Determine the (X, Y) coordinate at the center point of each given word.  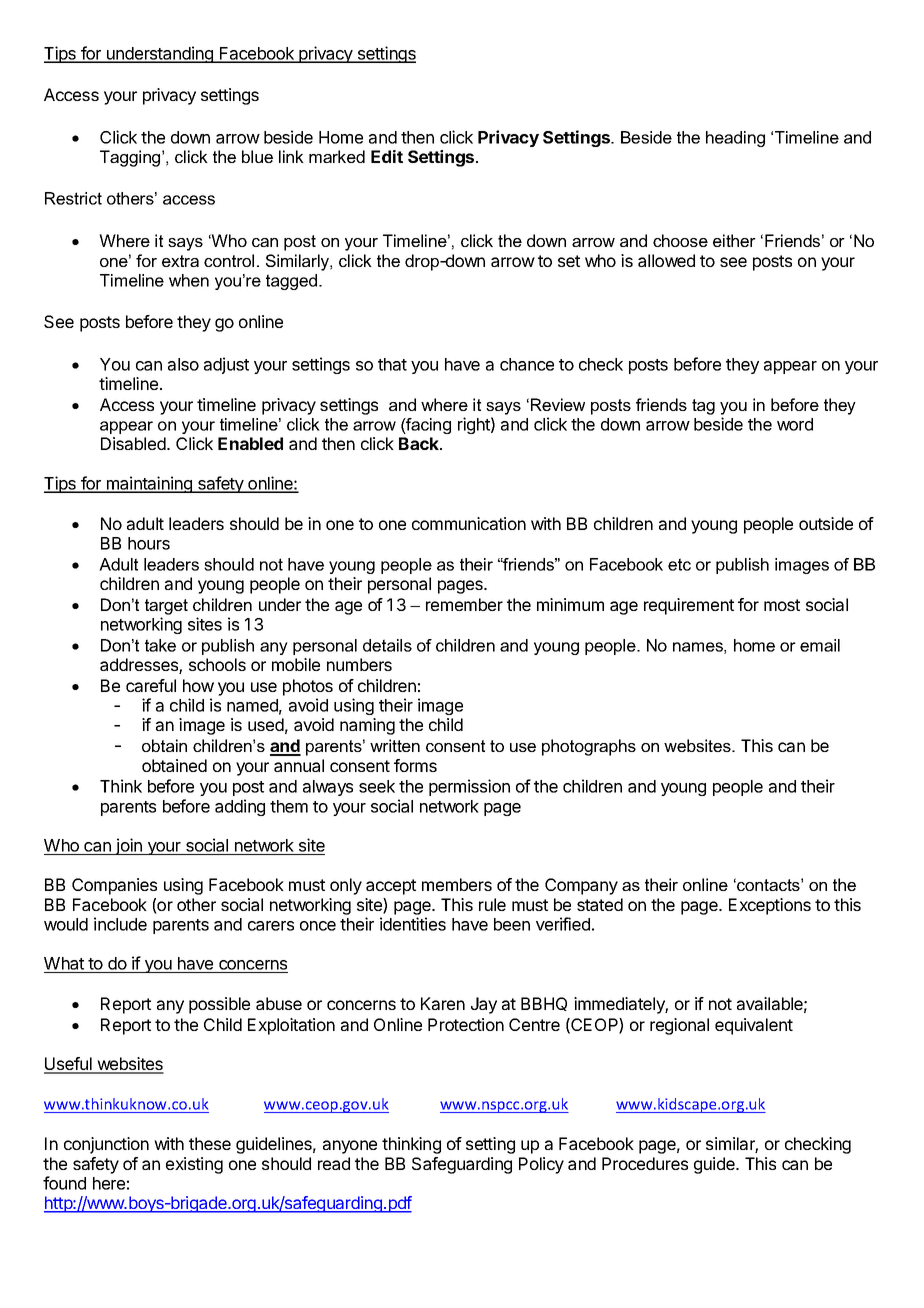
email (820, 645)
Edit (387, 156)
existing (194, 1165)
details (387, 645)
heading (735, 139)
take (160, 645)
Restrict (73, 198)
